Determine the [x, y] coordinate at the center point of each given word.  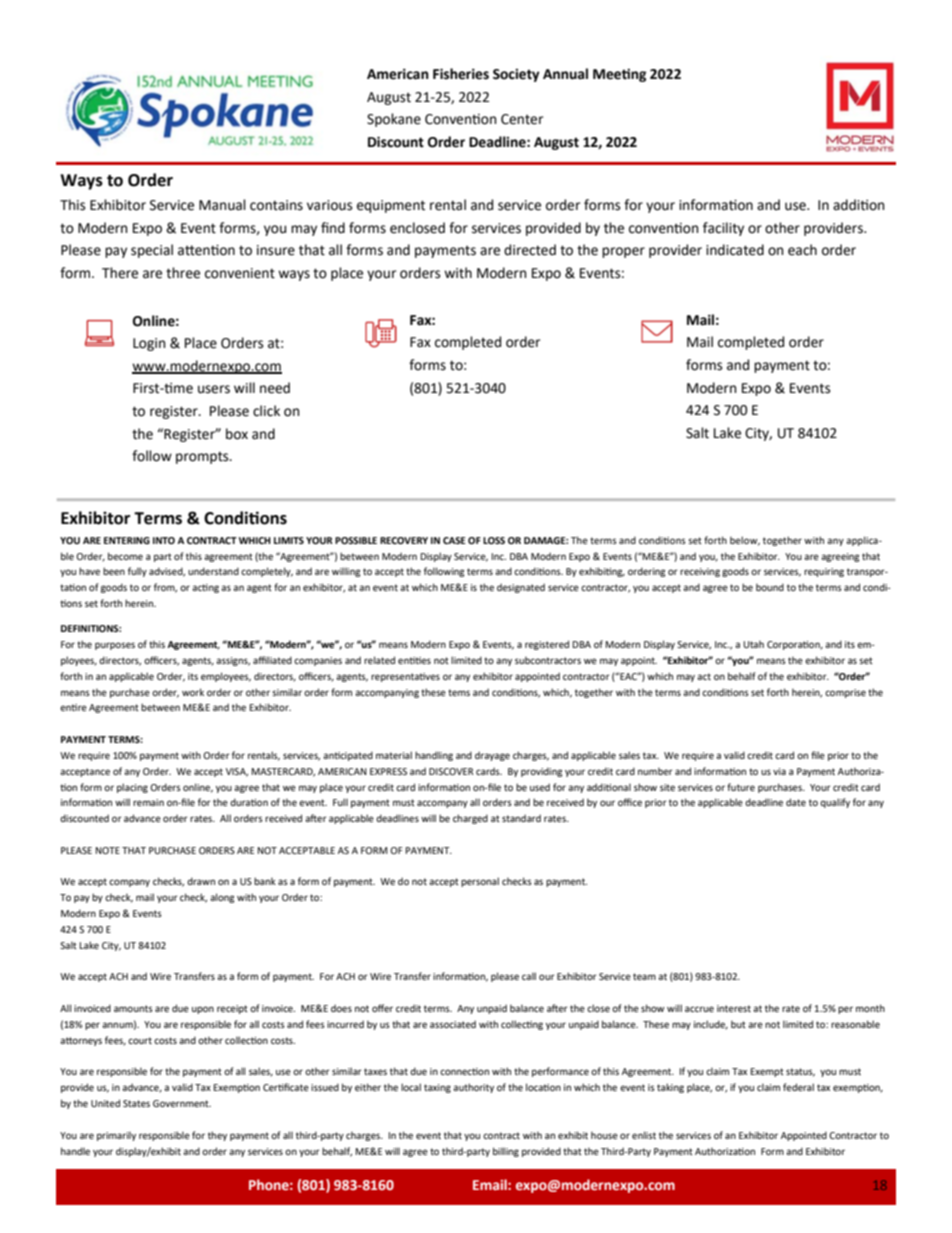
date [796, 802]
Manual [222, 205]
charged [470, 819]
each [802, 250]
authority [473, 1088]
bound [770, 587]
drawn [201, 881]
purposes [115, 646]
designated [521, 588]
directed [530, 250]
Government [182, 1103]
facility [723, 229]
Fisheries [461, 74]
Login [149, 344]
